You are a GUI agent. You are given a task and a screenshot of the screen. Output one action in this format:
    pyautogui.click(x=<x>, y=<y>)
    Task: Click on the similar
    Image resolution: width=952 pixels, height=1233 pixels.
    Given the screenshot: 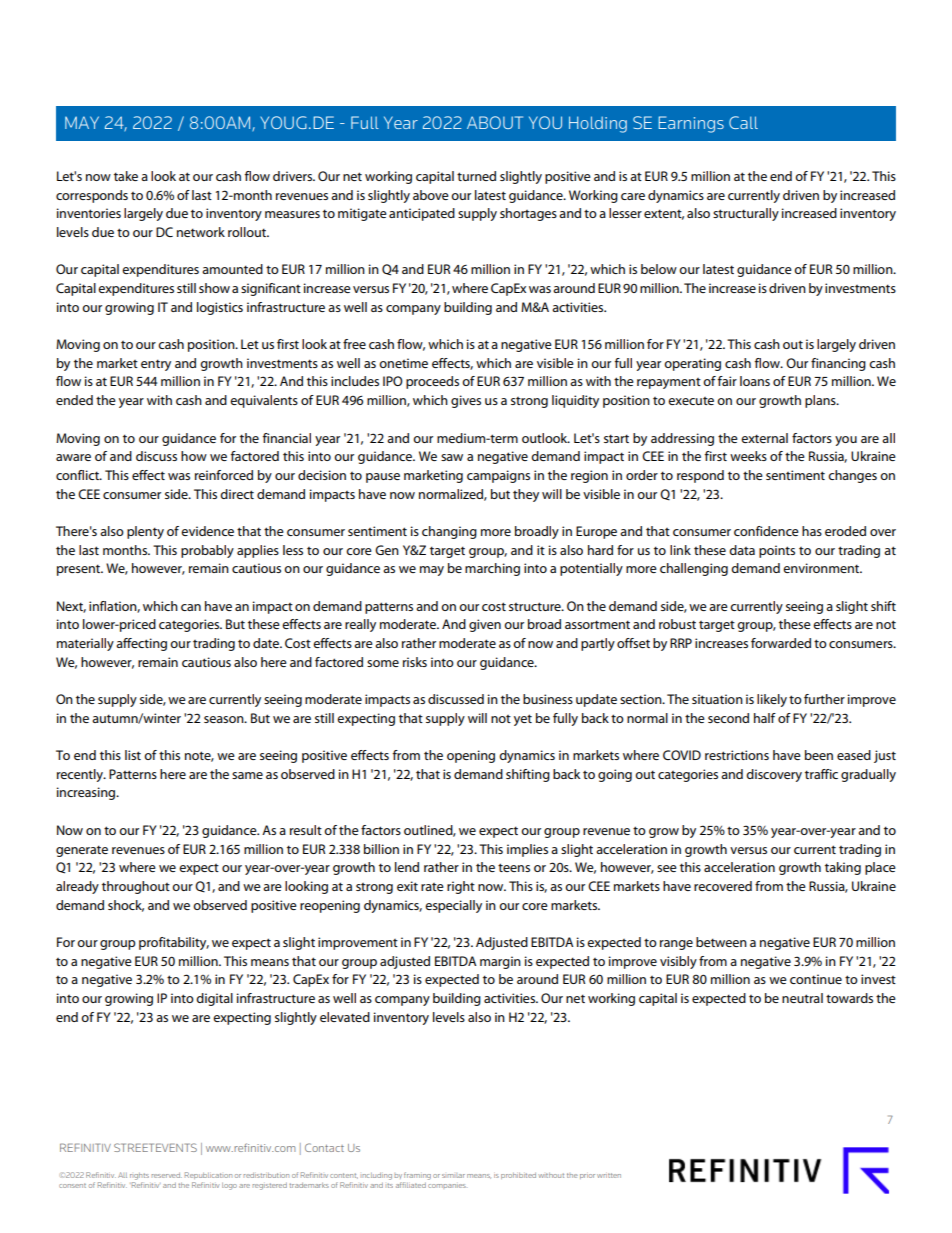 What is the action you would take?
    pyautogui.click(x=453, y=1176)
